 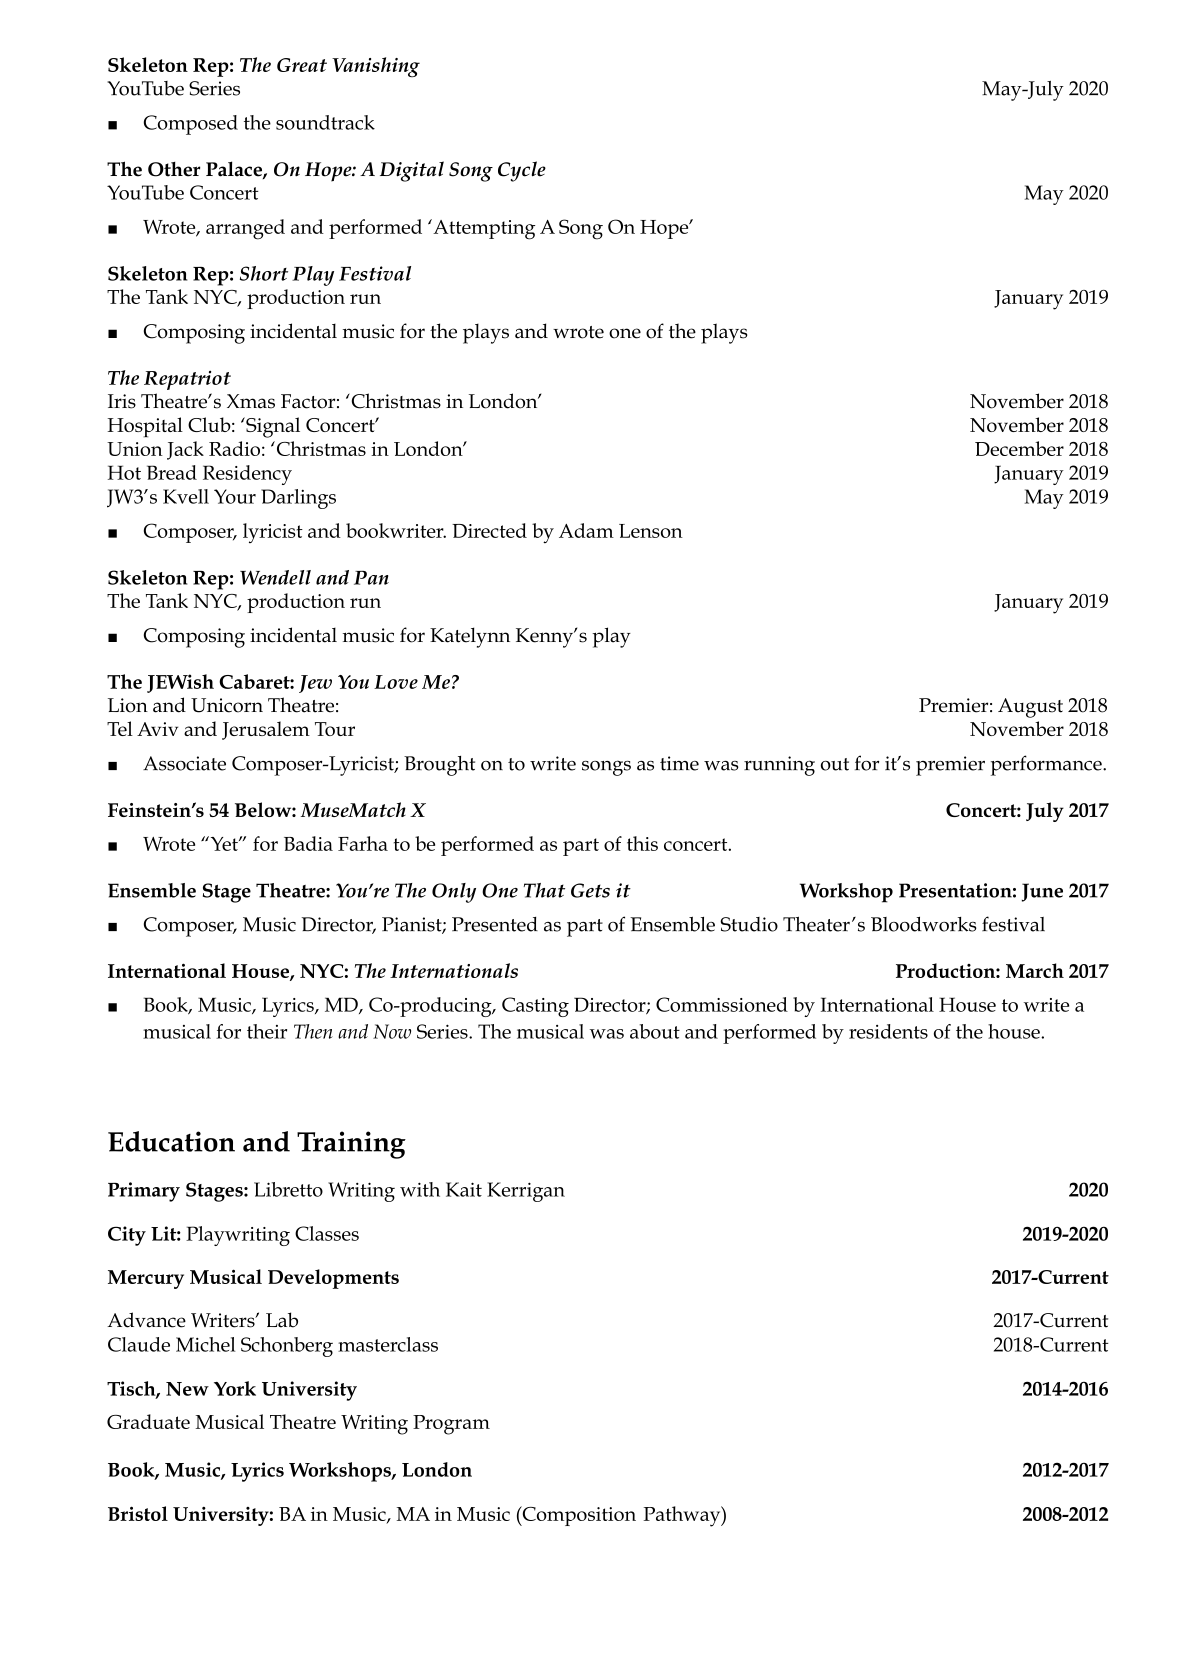 I want to click on December, so click(x=1019, y=448).
